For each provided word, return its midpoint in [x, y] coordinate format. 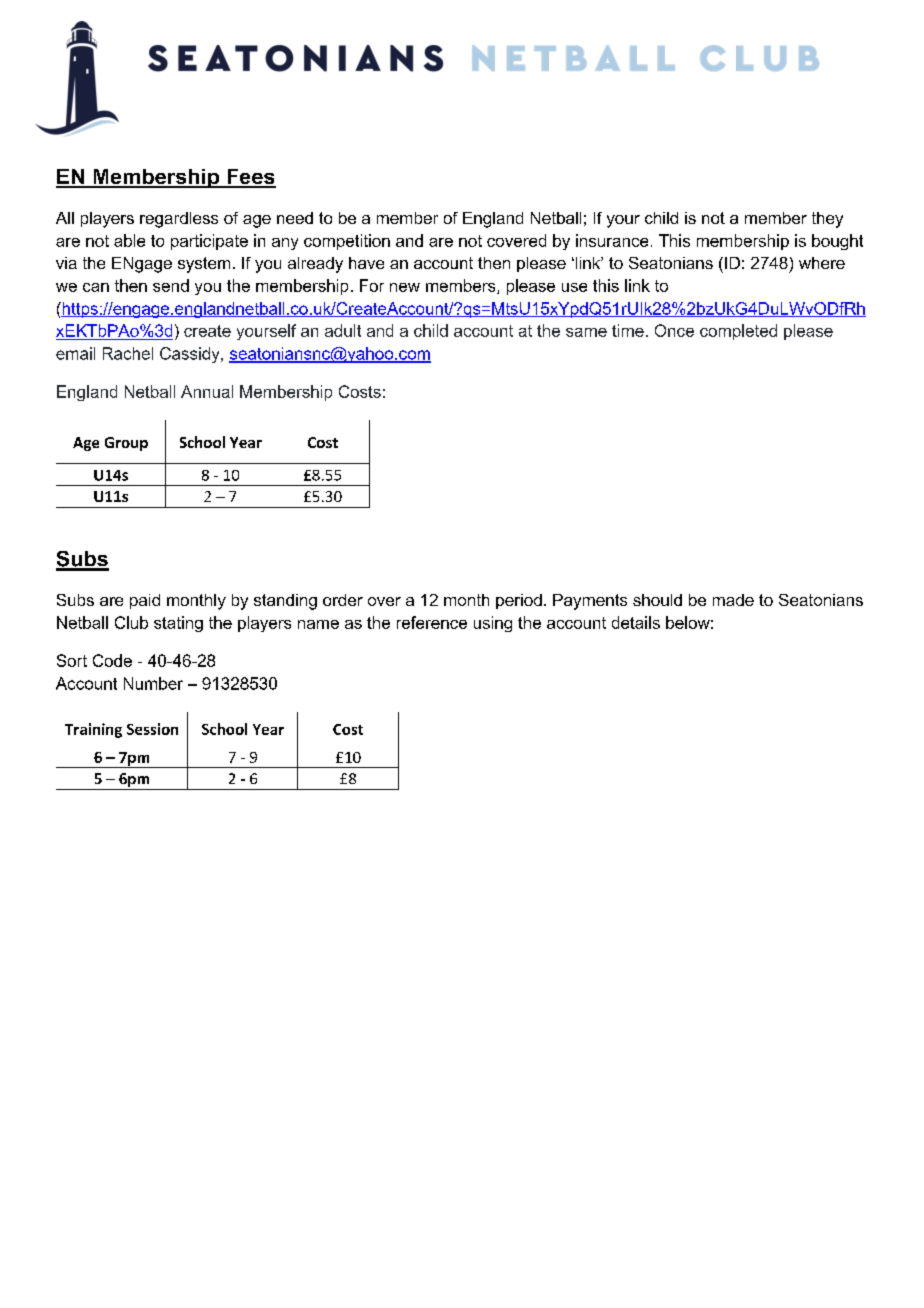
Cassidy [191, 355]
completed [738, 332]
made [733, 600]
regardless [179, 220]
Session [152, 729]
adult [343, 330]
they [827, 220]
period [519, 601]
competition [347, 242]
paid [145, 601]
